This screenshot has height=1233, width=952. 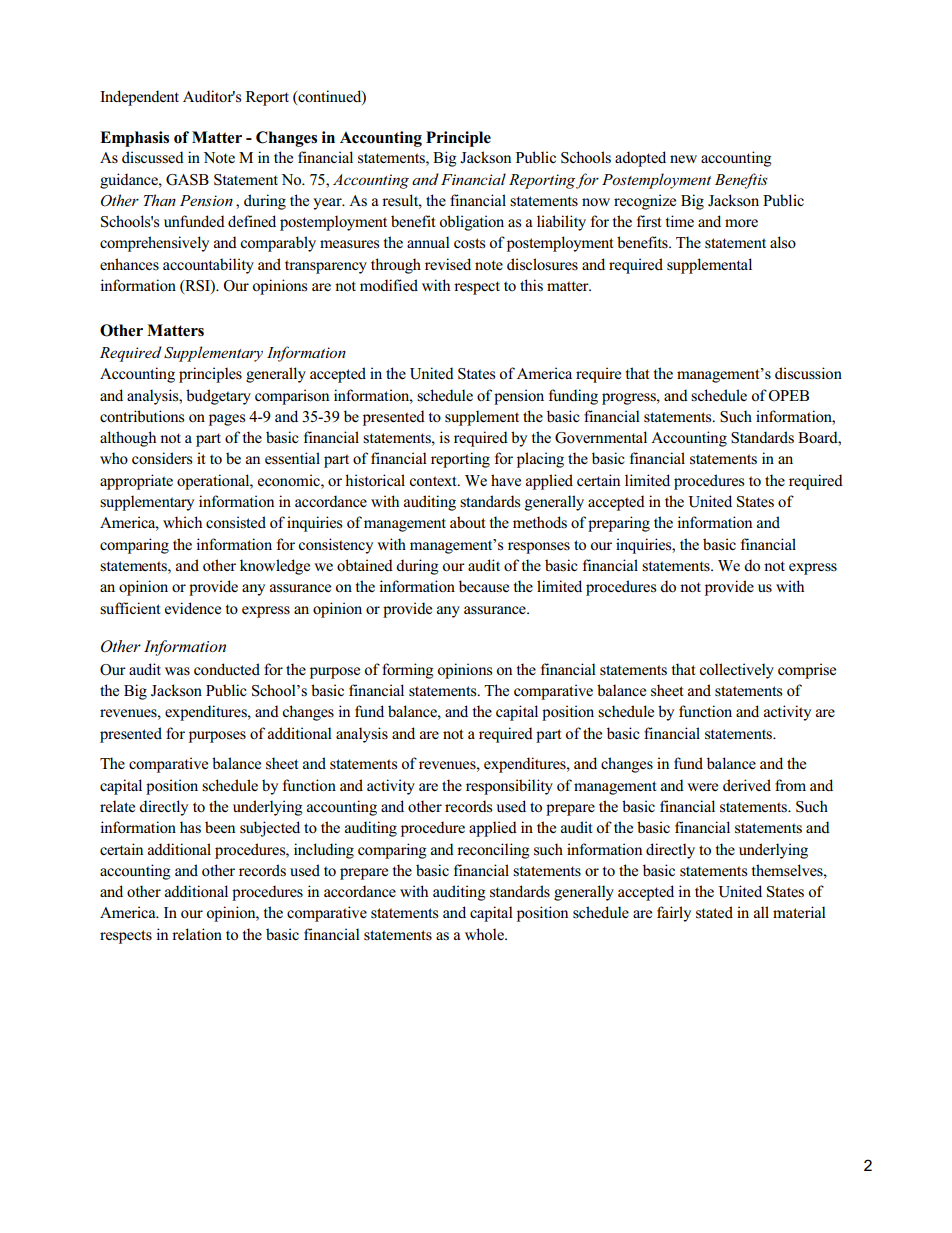 I want to click on stated, so click(x=714, y=912).
